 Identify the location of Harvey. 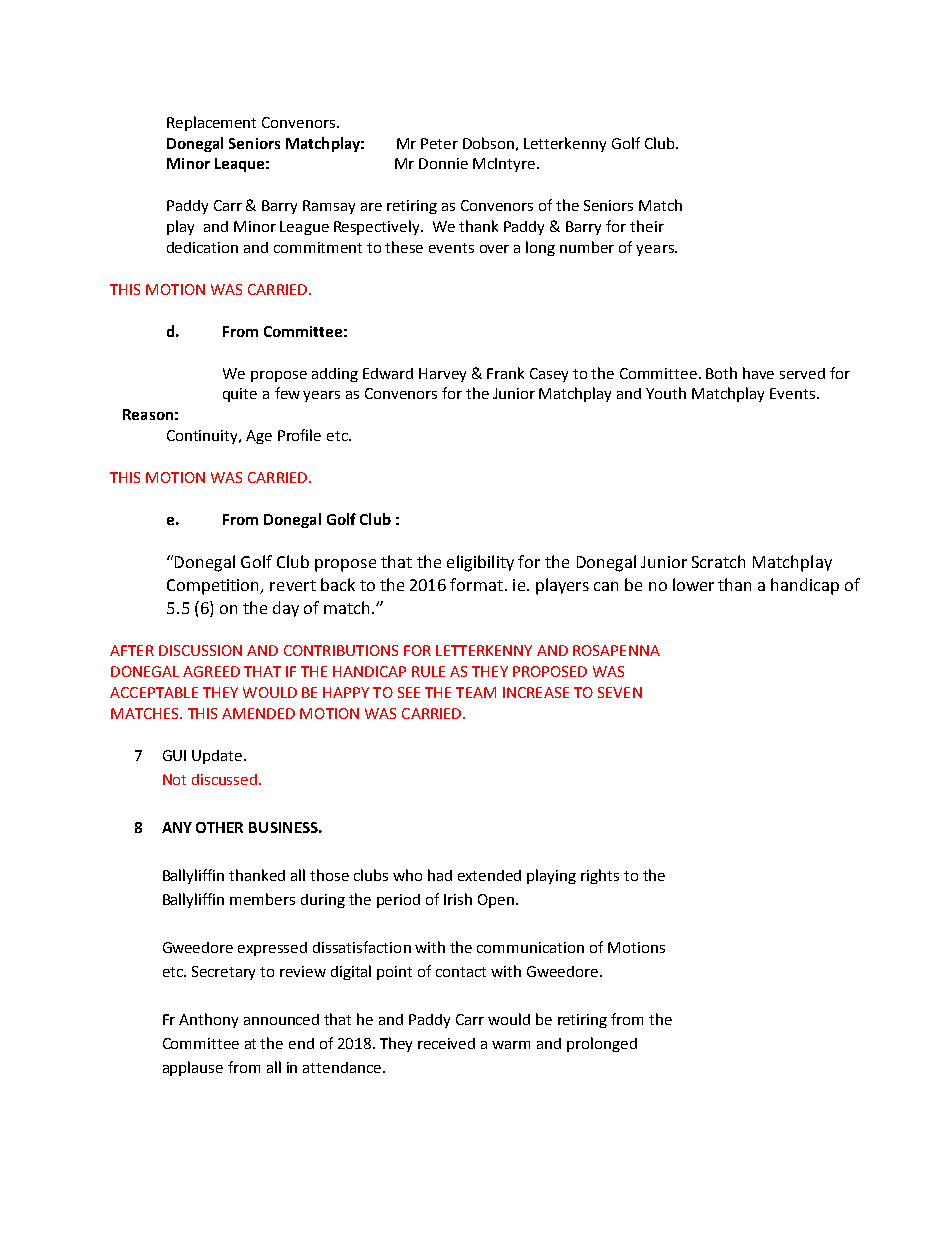
(442, 375).
